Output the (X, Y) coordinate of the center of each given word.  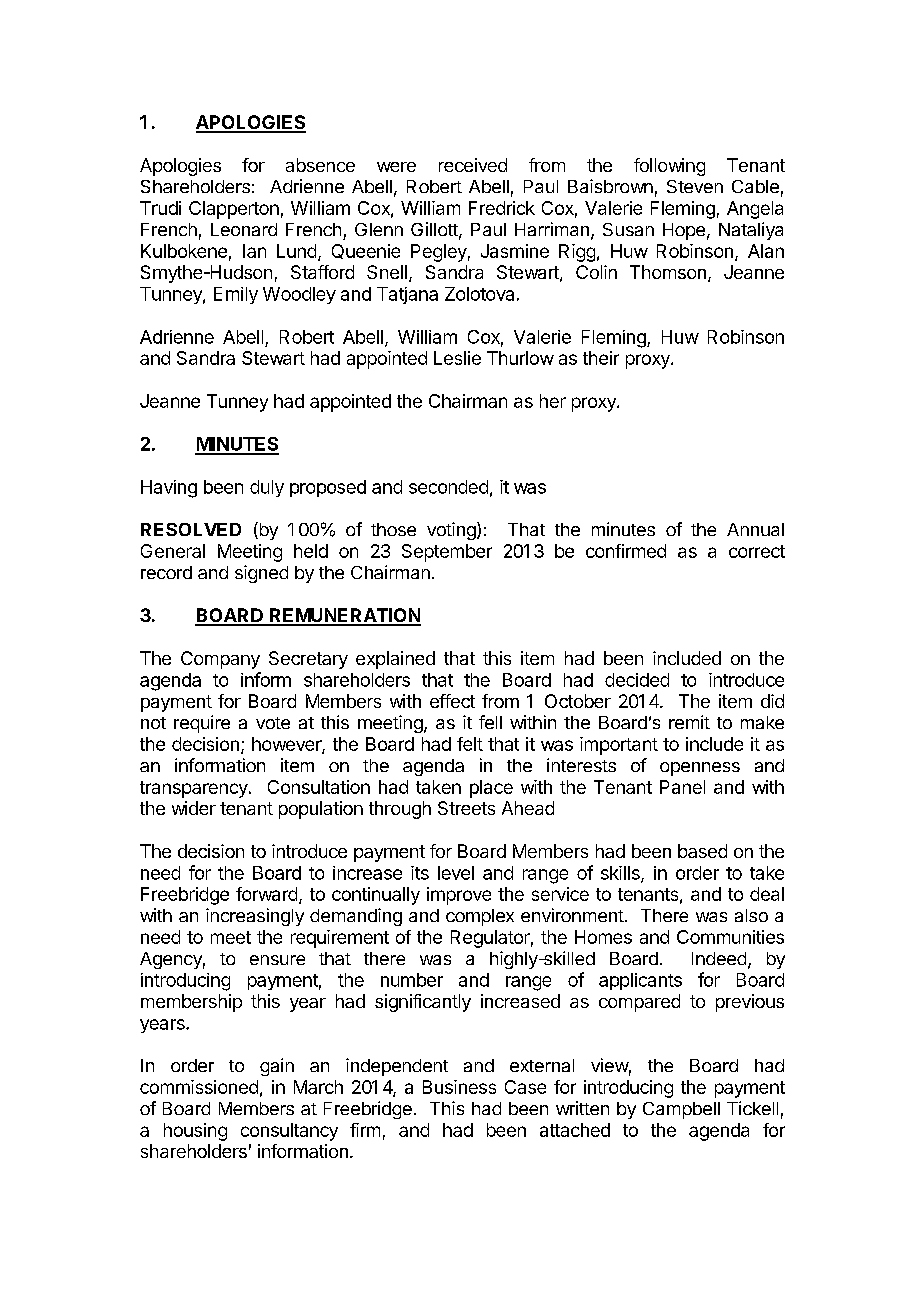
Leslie (457, 358)
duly (267, 488)
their (601, 358)
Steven (695, 186)
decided (637, 680)
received (473, 165)
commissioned (199, 1087)
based (702, 851)
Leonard (244, 229)
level (456, 873)
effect (452, 701)
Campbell (681, 1110)
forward (266, 894)
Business (459, 1087)
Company (220, 660)
